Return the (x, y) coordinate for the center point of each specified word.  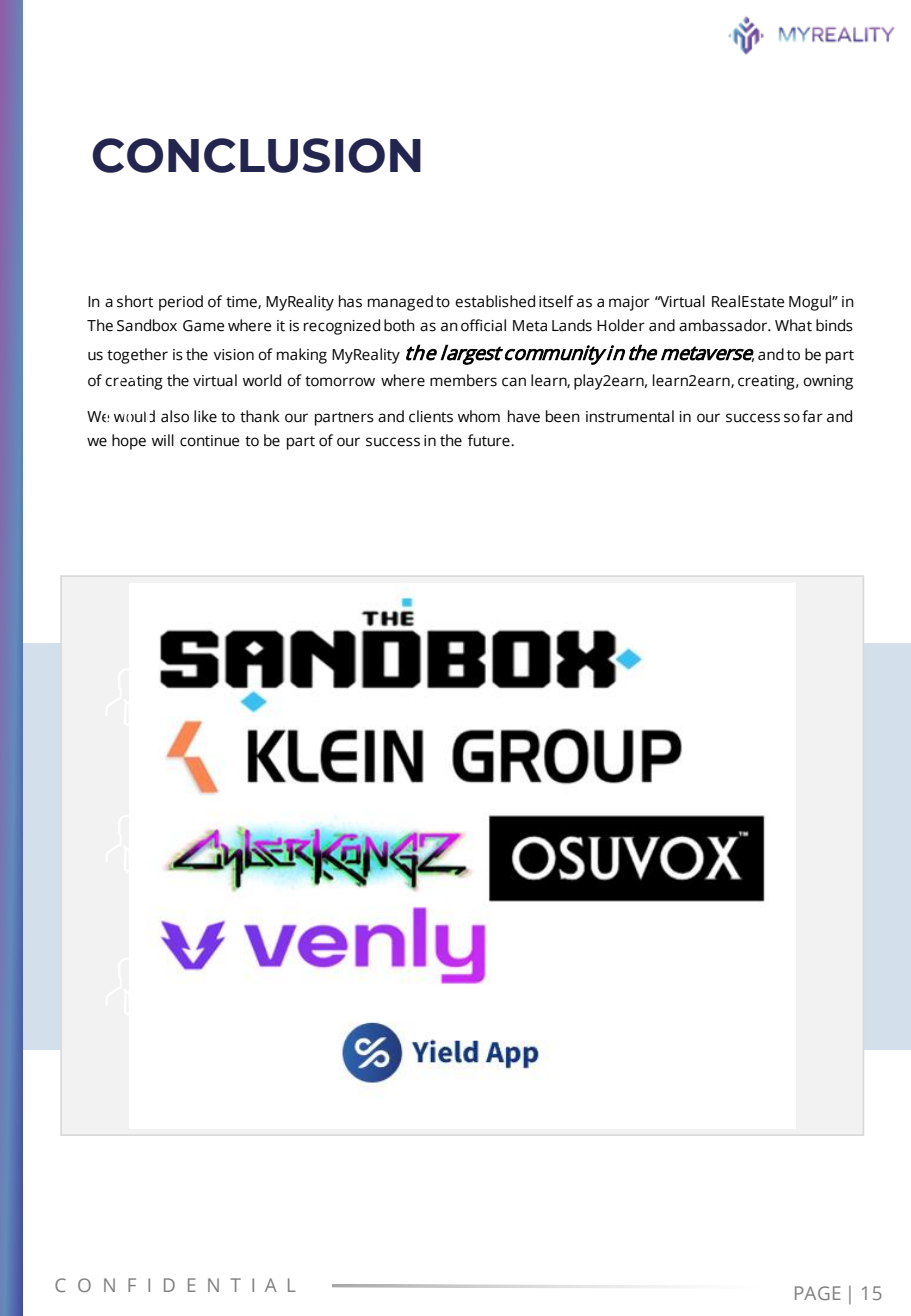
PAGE (818, 1293)
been (563, 416)
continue (209, 441)
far (812, 416)
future (490, 440)
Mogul (811, 303)
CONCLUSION (256, 155)
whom (479, 416)
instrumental (630, 416)
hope (129, 442)
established (495, 301)
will (163, 440)
